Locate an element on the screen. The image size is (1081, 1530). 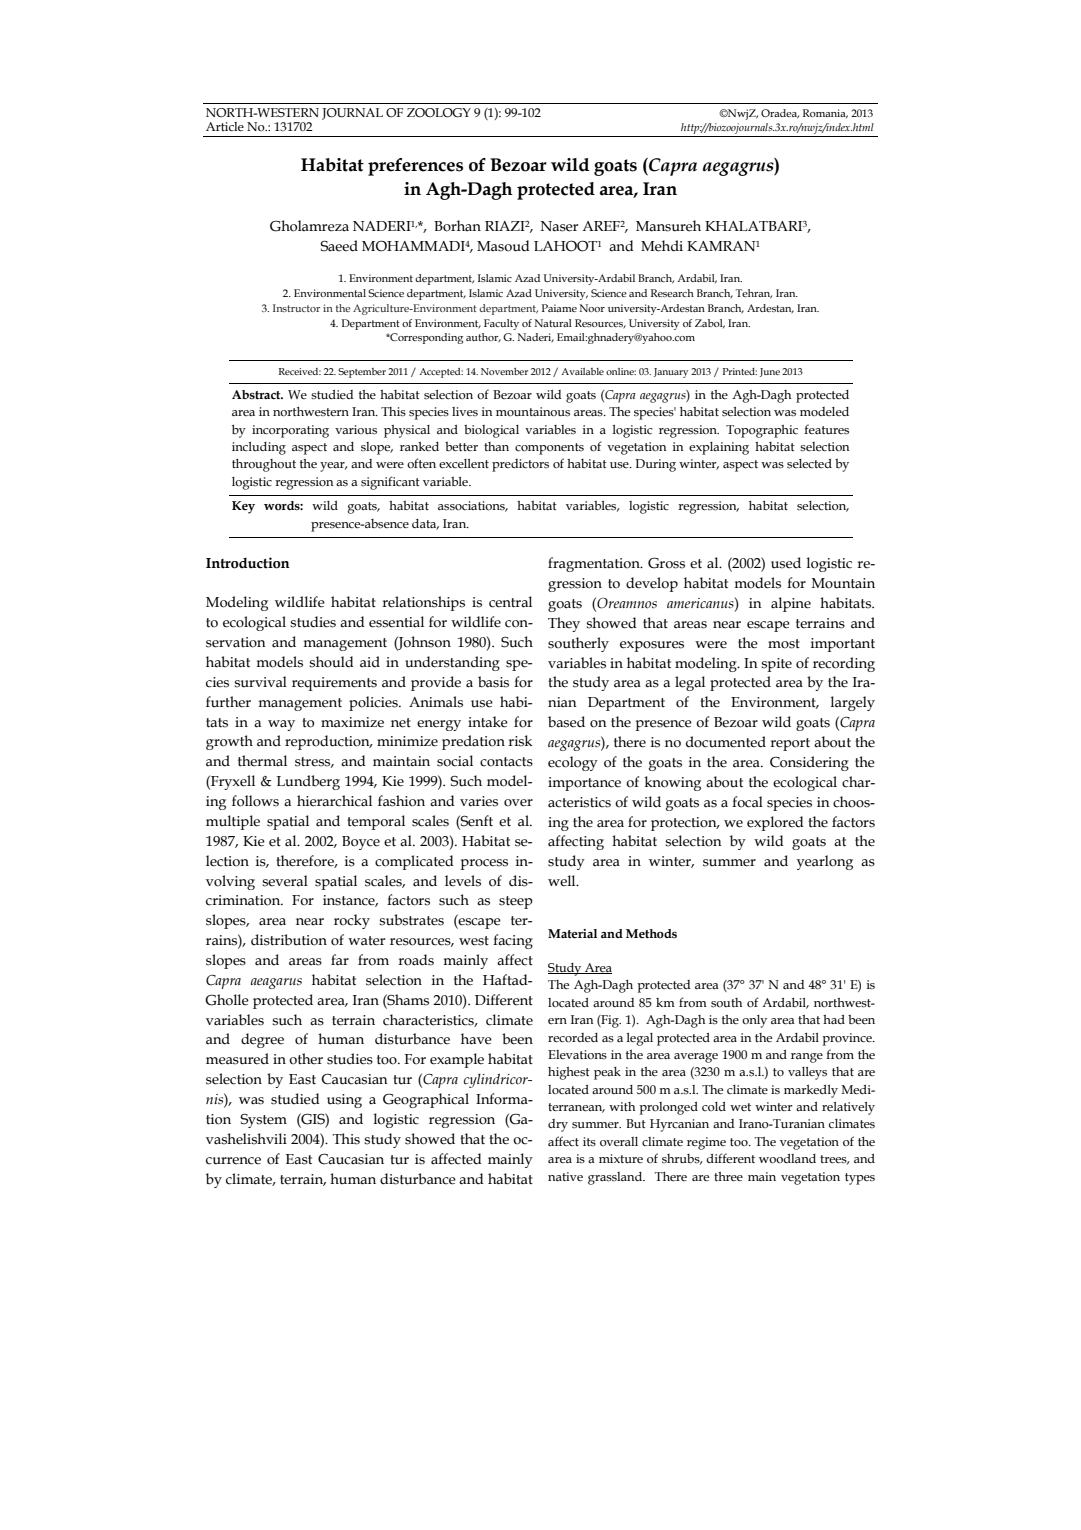
Instructor is located at coordinates (296, 308).
